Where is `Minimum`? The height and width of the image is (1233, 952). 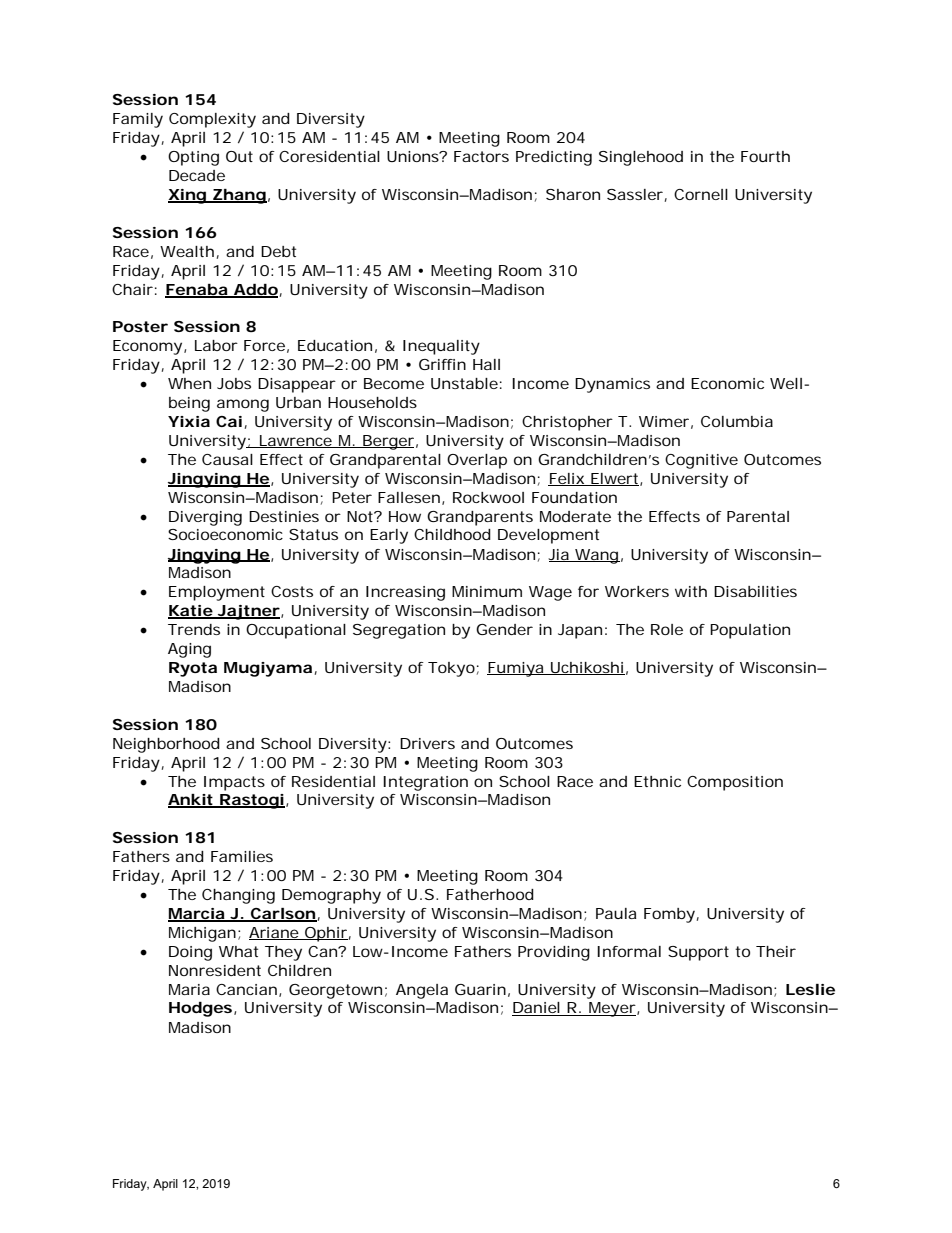 Minimum is located at coordinates (487, 591).
